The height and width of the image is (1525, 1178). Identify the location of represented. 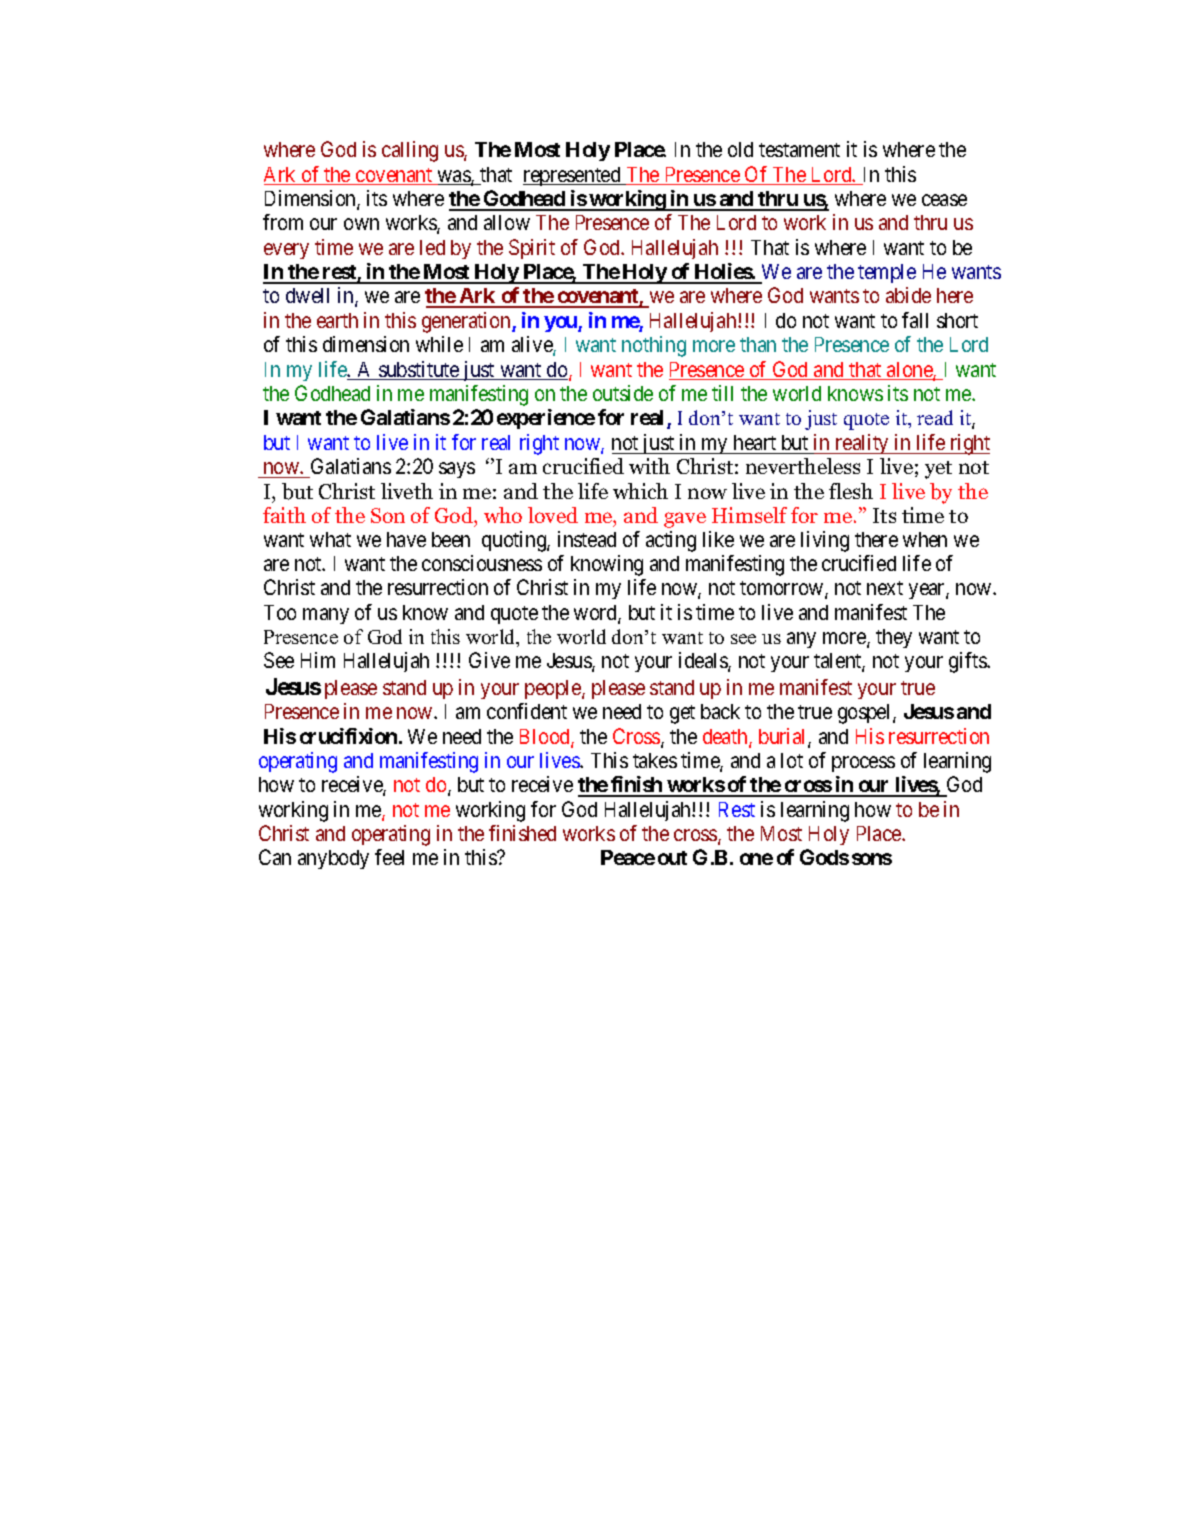
(573, 176).
